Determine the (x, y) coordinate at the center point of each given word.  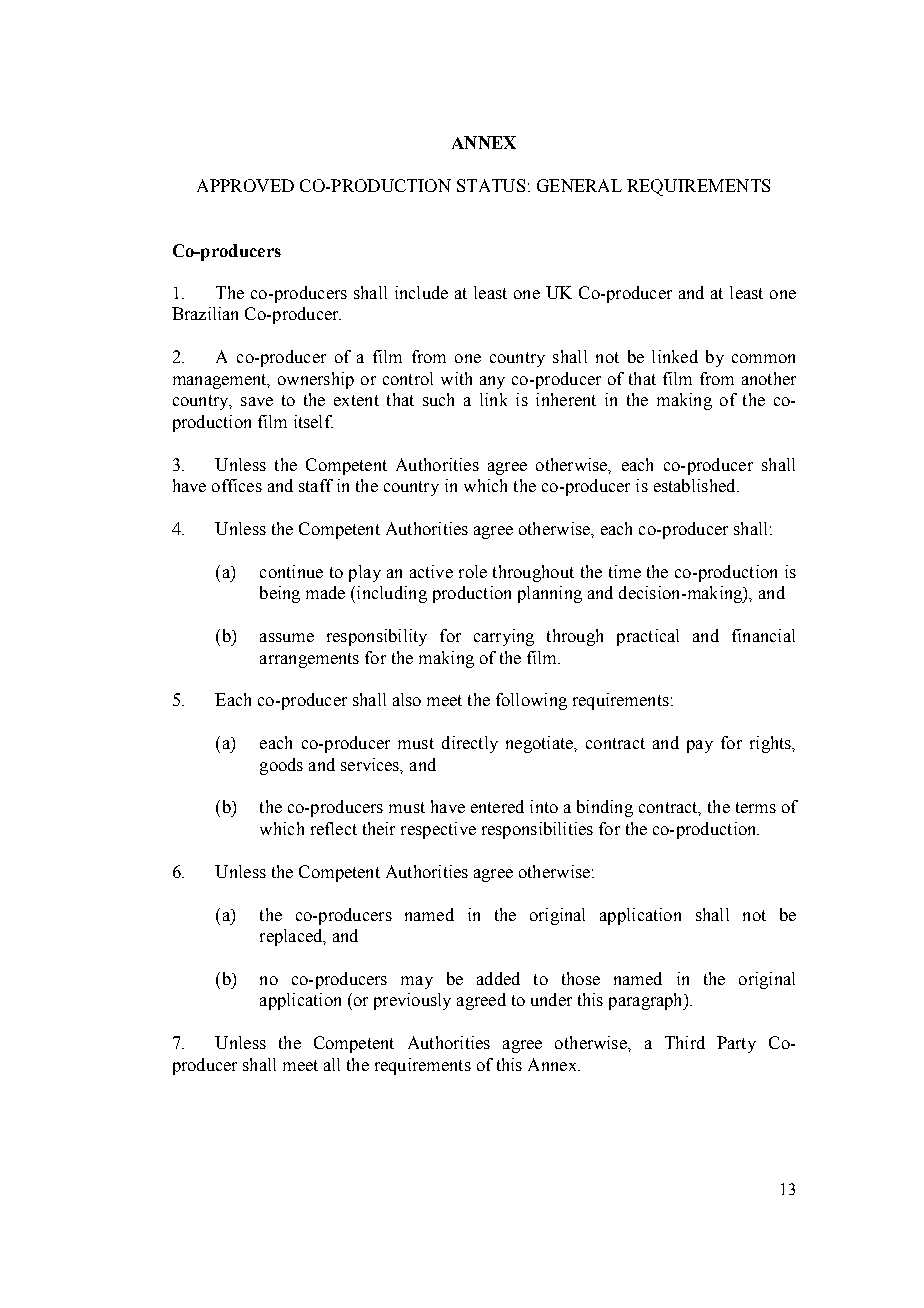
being (280, 594)
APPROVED (245, 185)
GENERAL (579, 185)
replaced (292, 937)
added (498, 978)
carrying (504, 637)
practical (648, 637)
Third (685, 1042)
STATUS (491, 185)
